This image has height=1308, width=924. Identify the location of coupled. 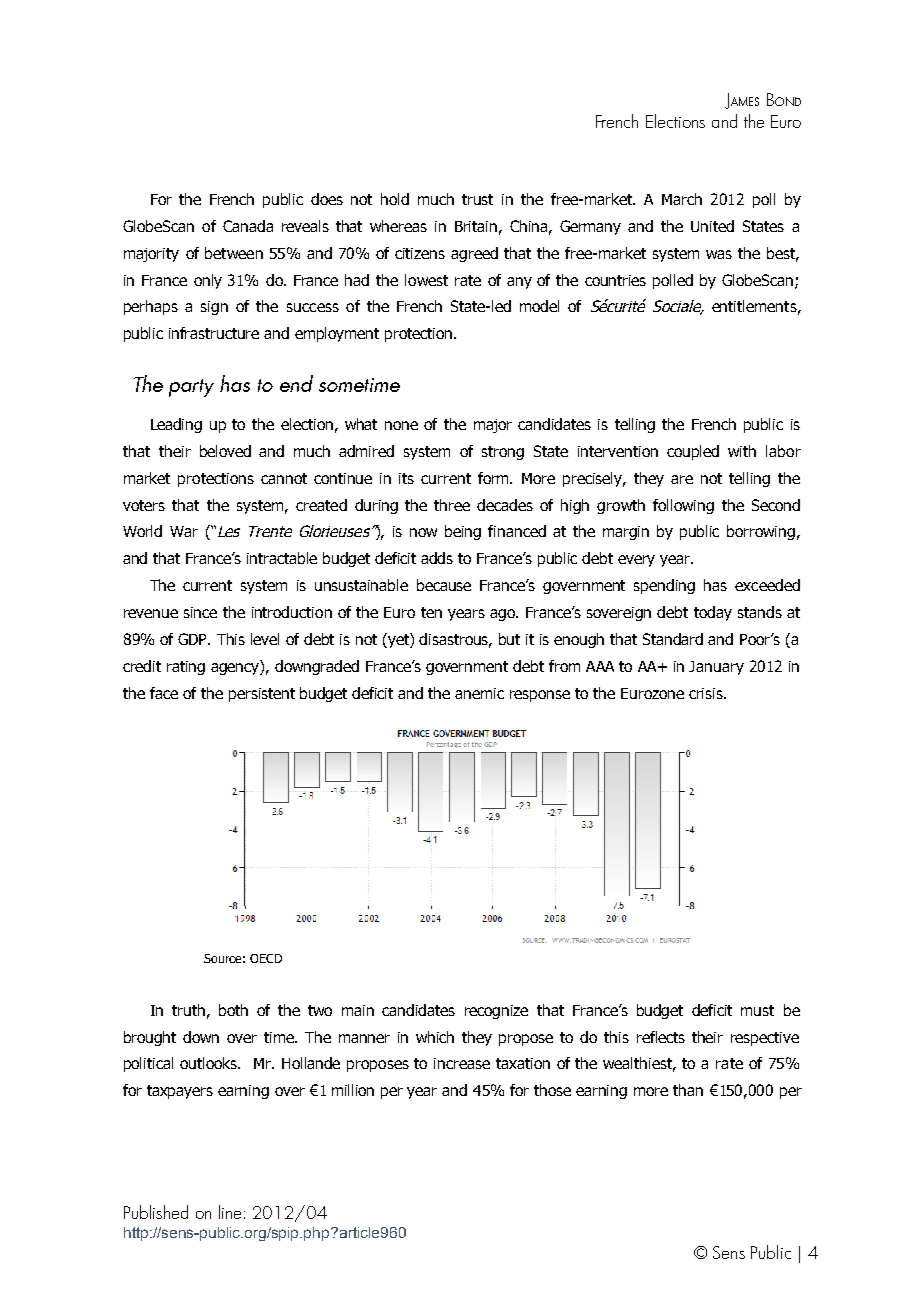
(693, 452).
